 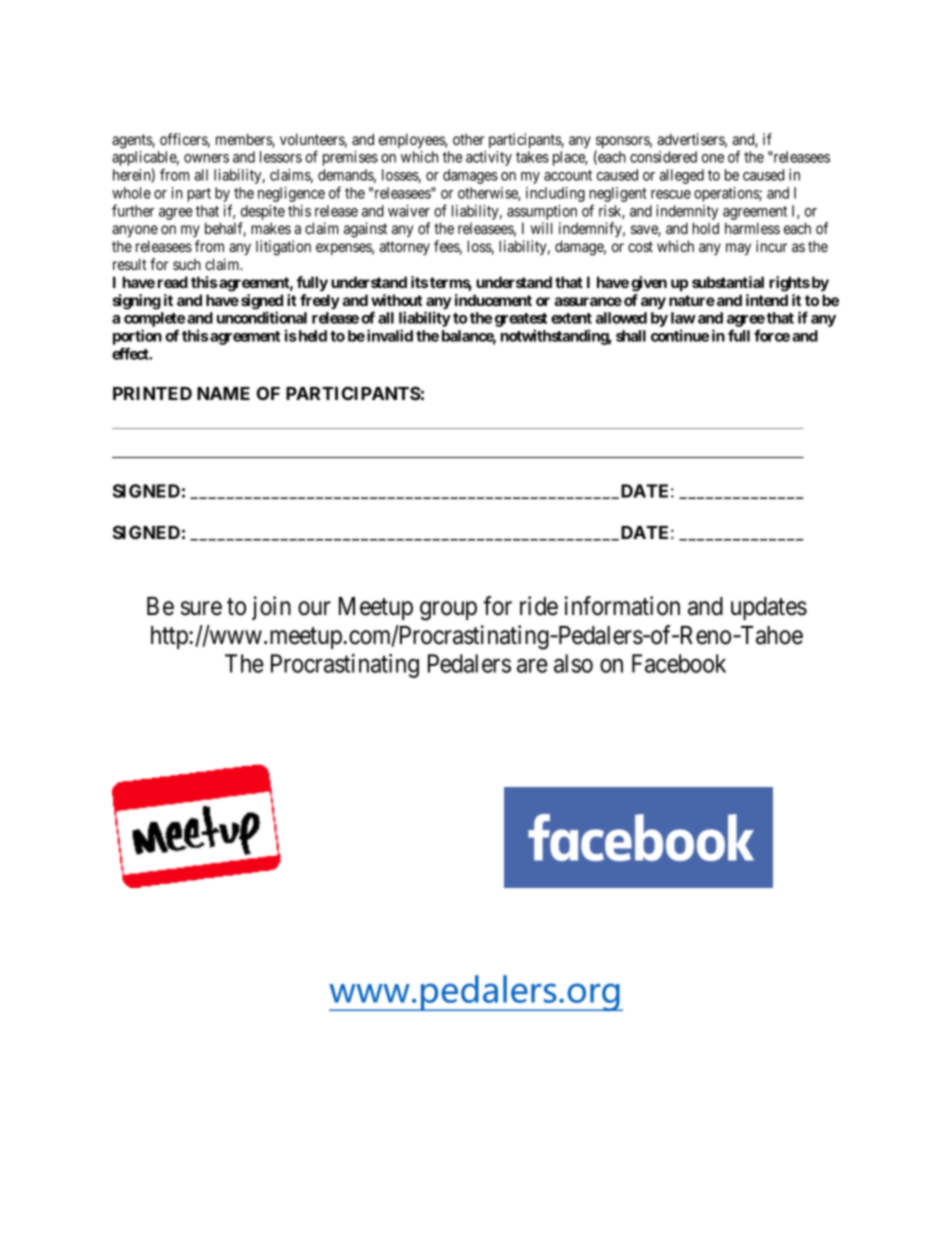 I want to click on join, so click(x=271, y=608).
